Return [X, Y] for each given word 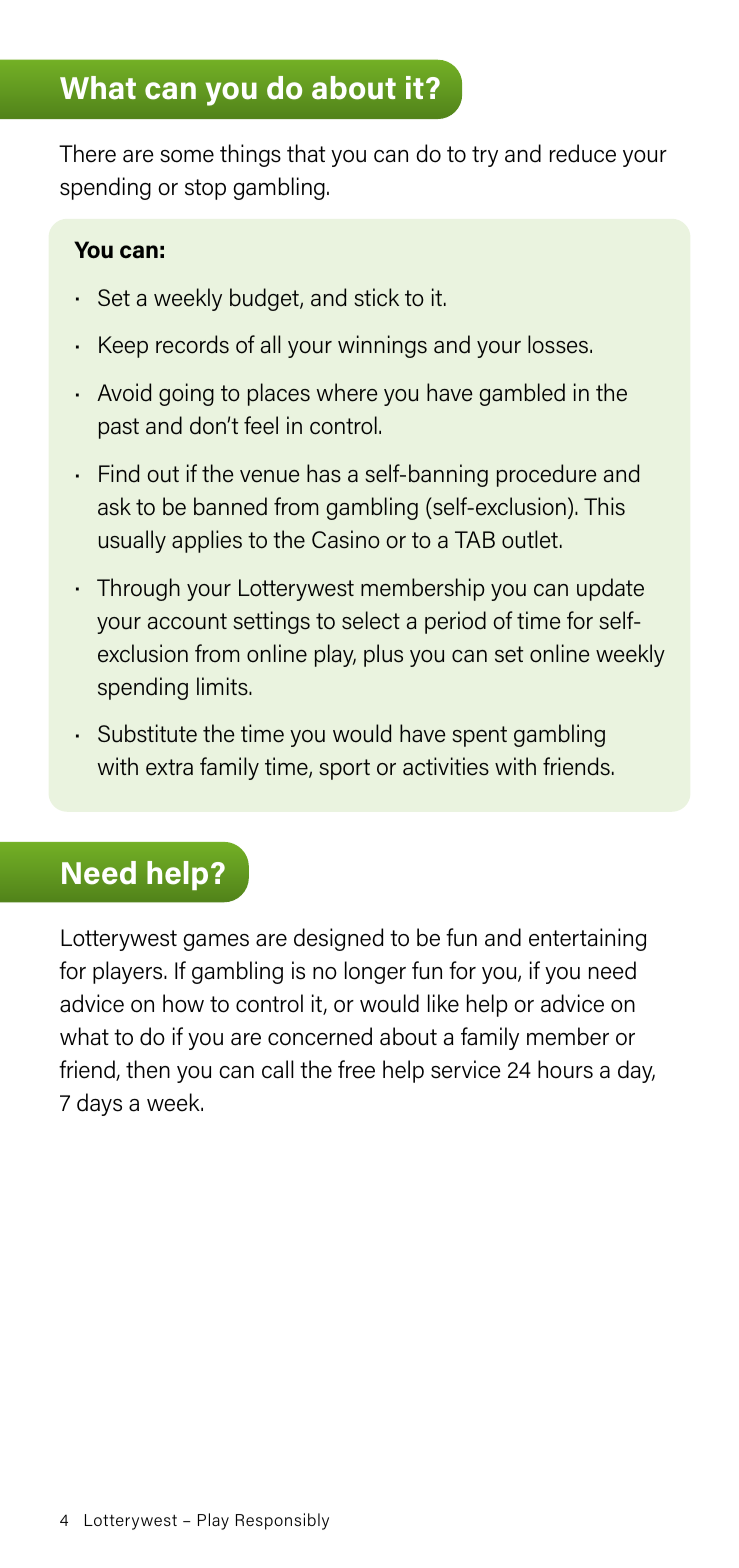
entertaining [587, 939]
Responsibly [282, 1521]
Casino [346, 539]
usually [132, 541]
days [99, 1104]
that [306, 153]
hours [565, 1069]
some [187, 156]
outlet [530, 539]
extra [169, 767]
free [356, 1069]
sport [344, 769]
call [278, 1069]
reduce [583, 153]
